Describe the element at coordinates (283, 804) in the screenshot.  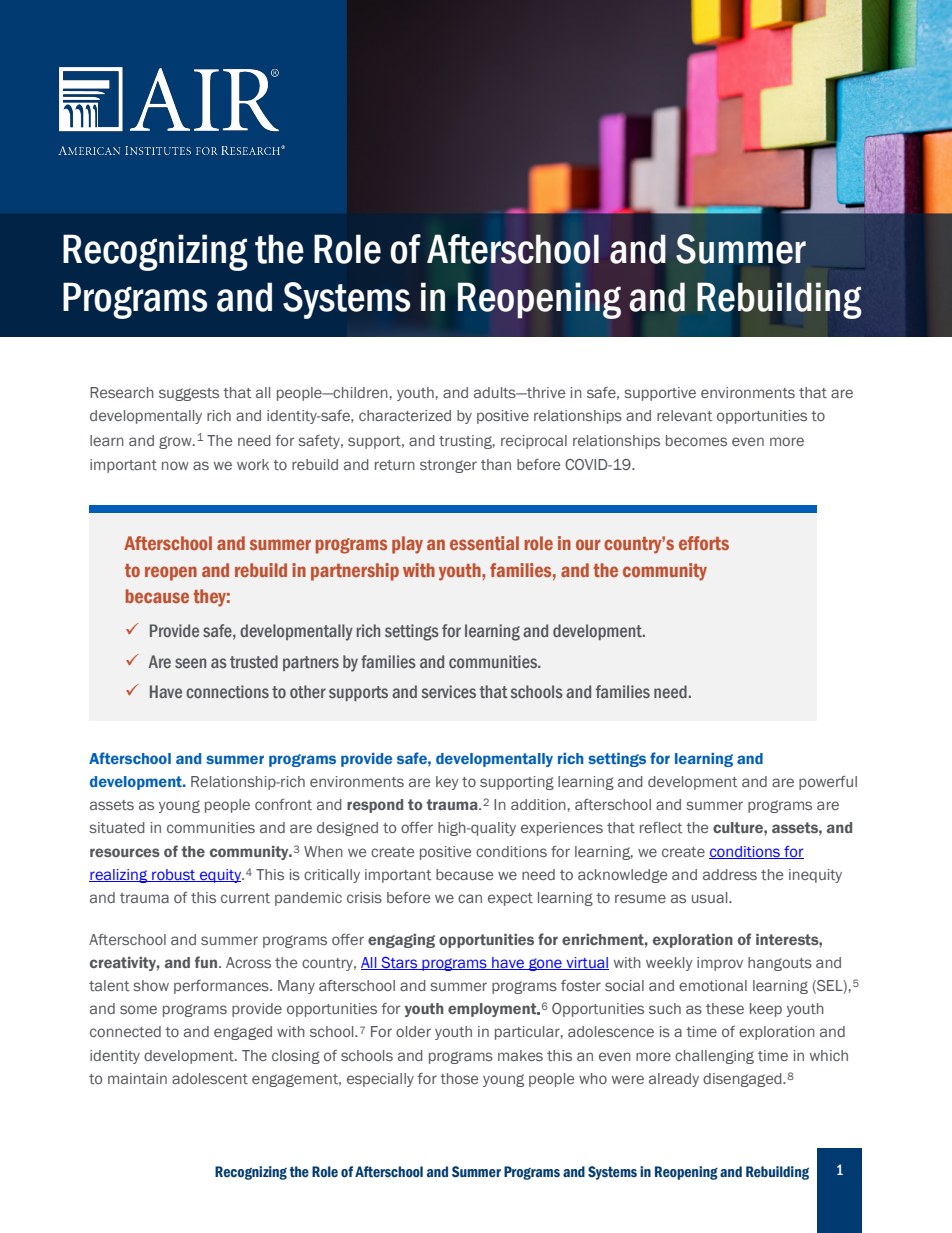
I see `confront` at that location.
